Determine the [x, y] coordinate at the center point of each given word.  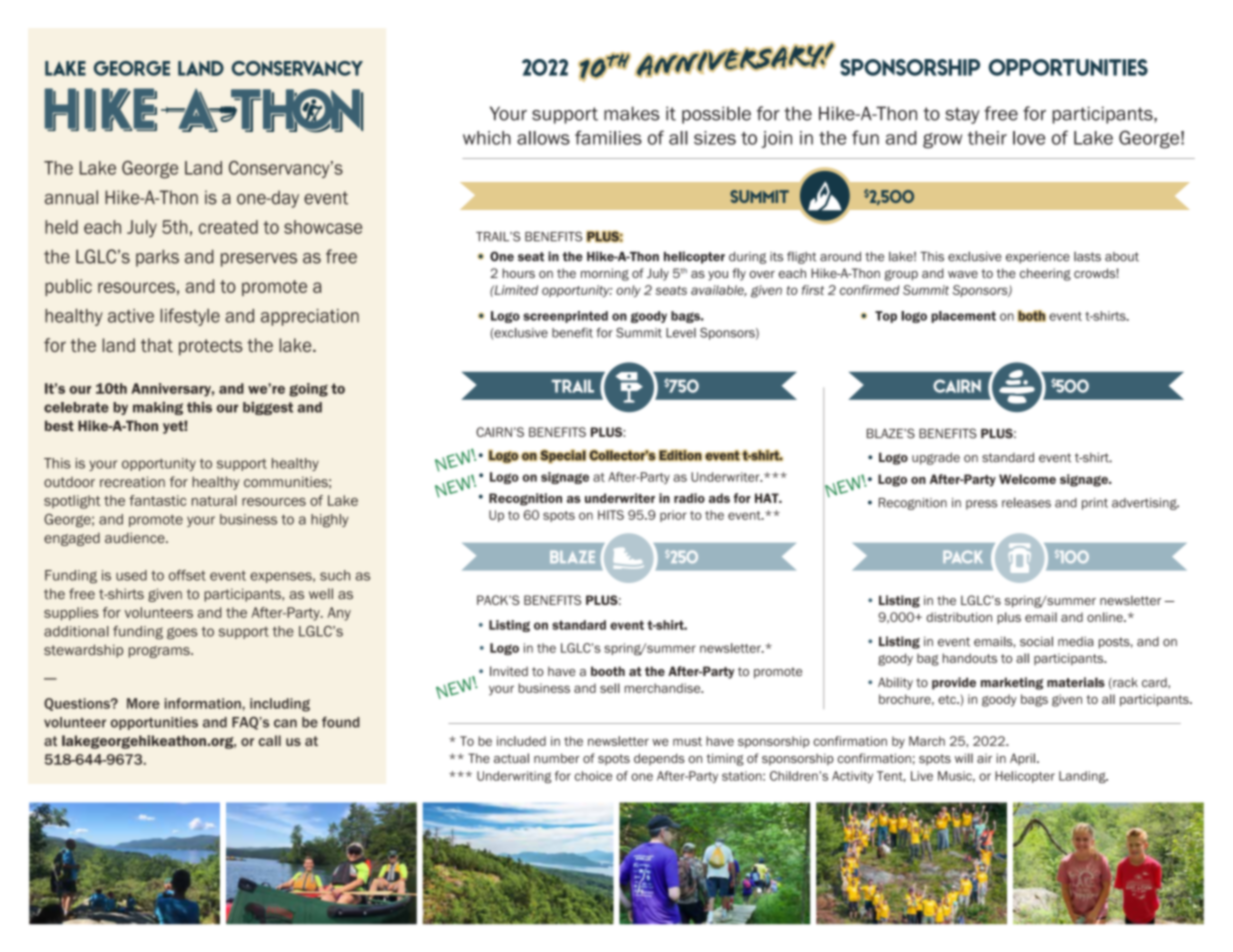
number [557, 758]
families [608, 137]
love [1029, 138]
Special [562, 456]
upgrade [936, 458]
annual [71, 197]
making [158, 408]
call [270, 740]
